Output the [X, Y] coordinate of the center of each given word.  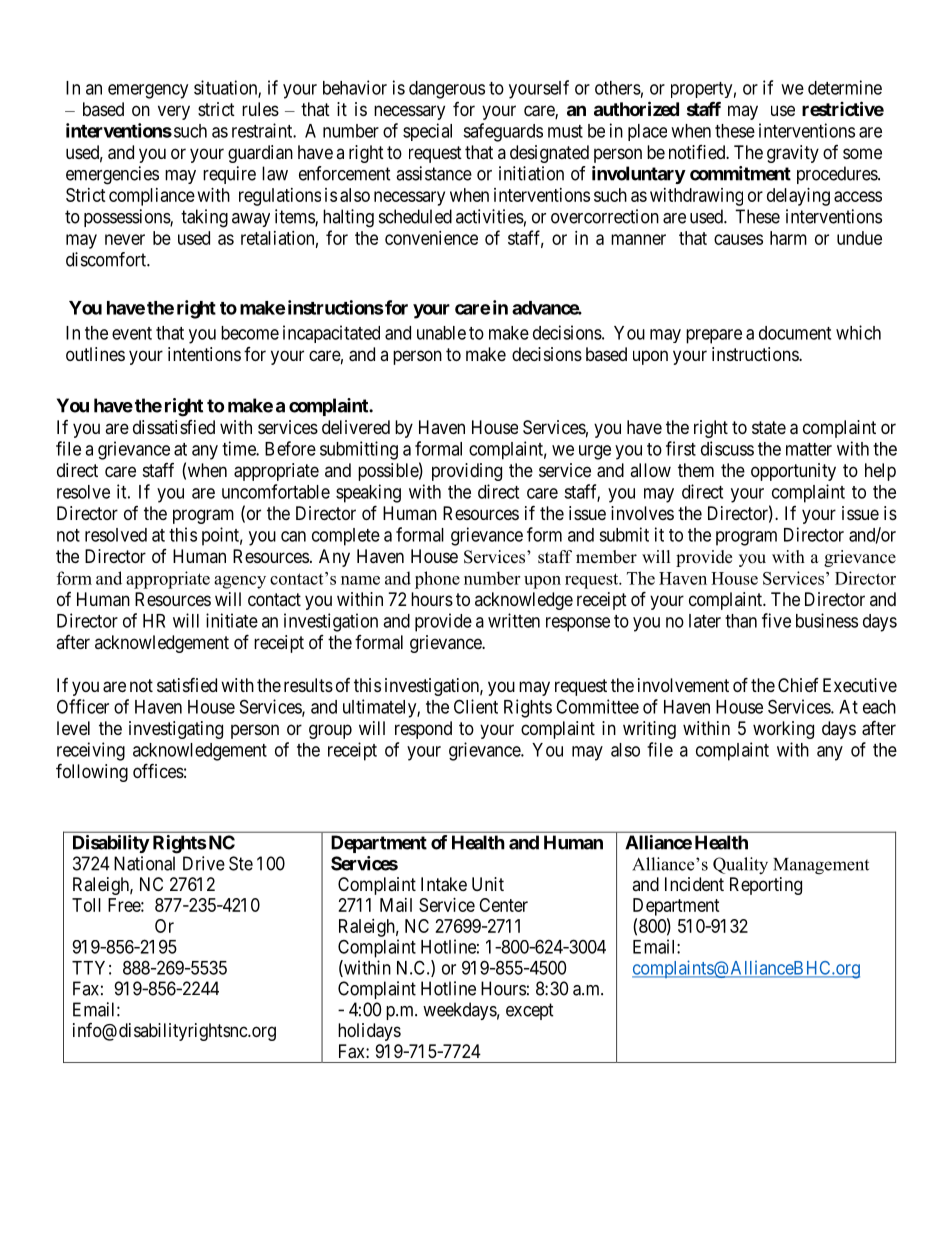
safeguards [503, 132]
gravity [793, 154]
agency [240, 582]
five [776, 620]
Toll [86, 905]
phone [437, 580]
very [174, 112]
